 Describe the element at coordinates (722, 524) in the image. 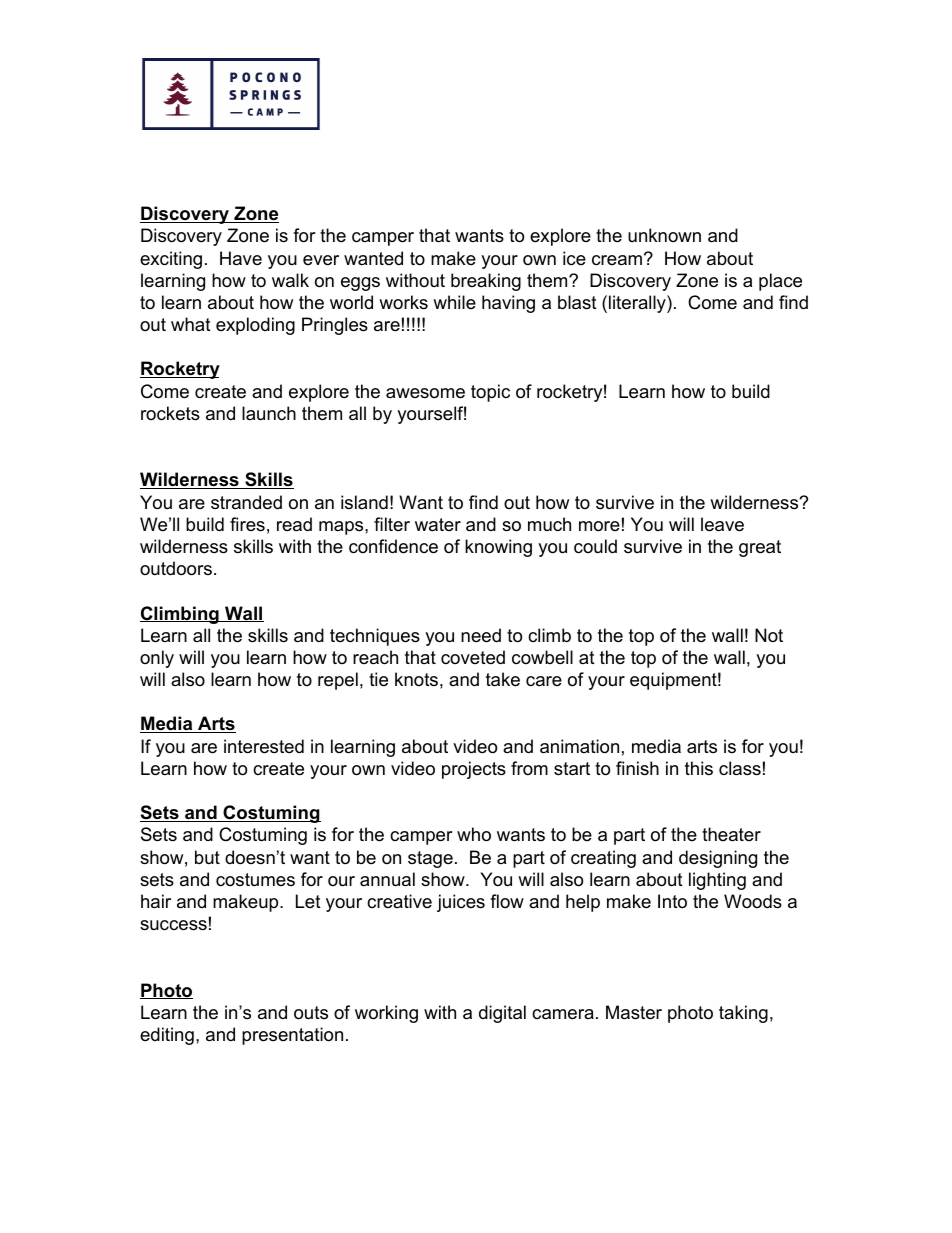

I see `leave` at that location.
